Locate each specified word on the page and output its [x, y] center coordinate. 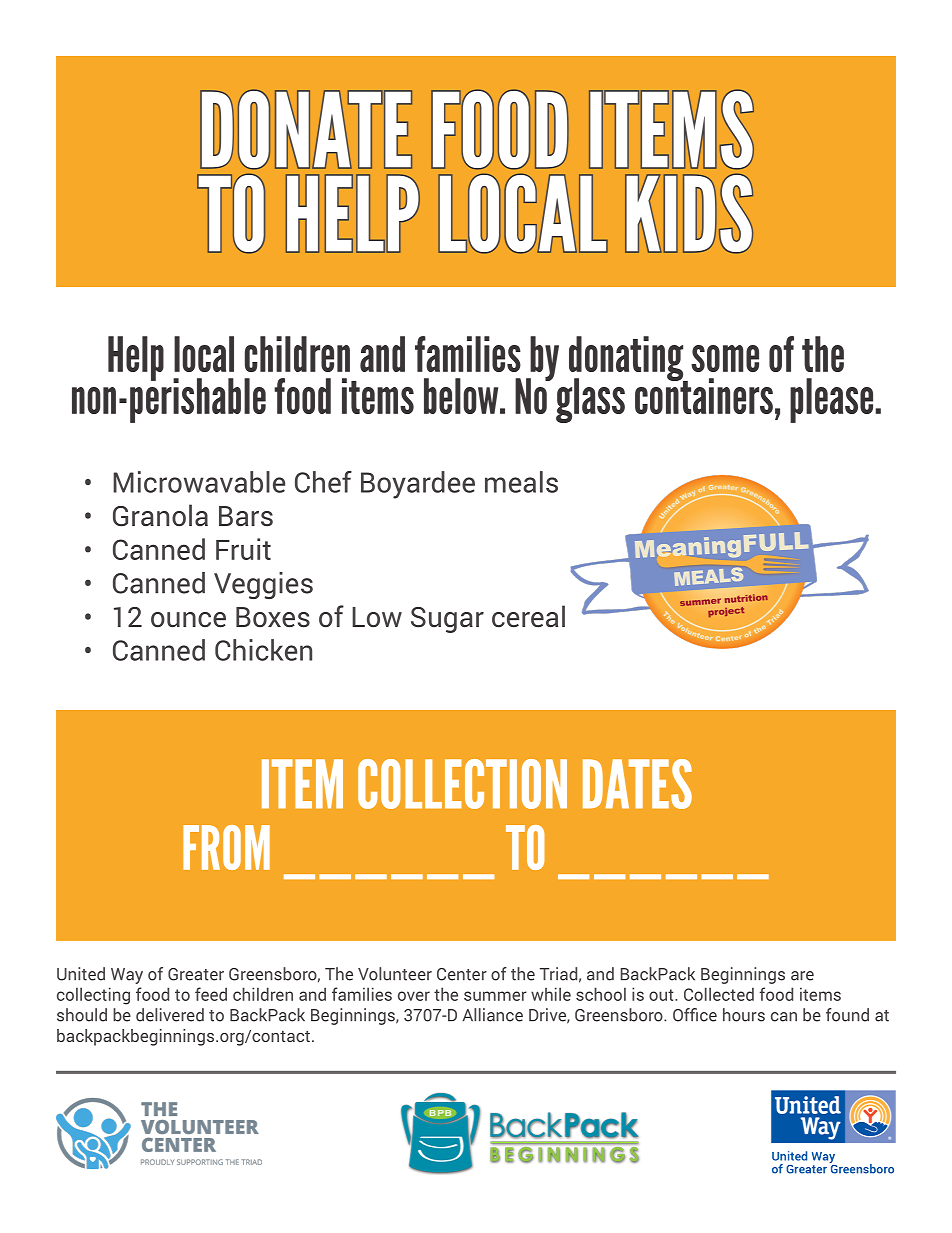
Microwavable [199, 482]
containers [704, 395]
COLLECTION [462, 784]
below [462, 396]
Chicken [263, 650]
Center [462, 974]
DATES [637, 784]
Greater [196, 974]
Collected [719, 994]
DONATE [306, 129]
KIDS [689, 213]
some [725, 358]
